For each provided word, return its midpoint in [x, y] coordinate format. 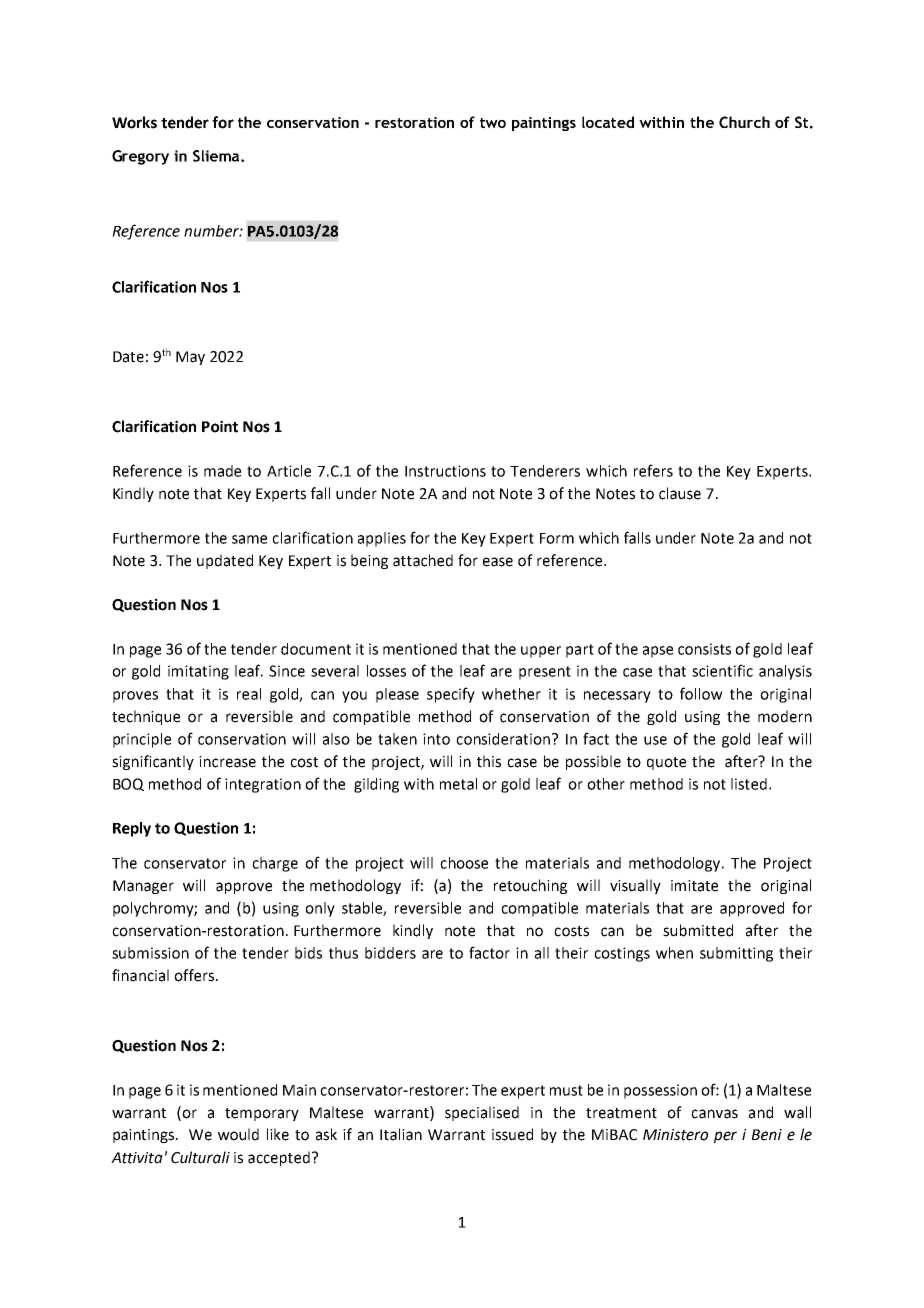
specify [451, 695]
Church [744, 122]
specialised [482, 1113]
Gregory [140, 157]
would [238, 1134]
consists [704, 649]
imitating [198, 672]
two [493, 123]
